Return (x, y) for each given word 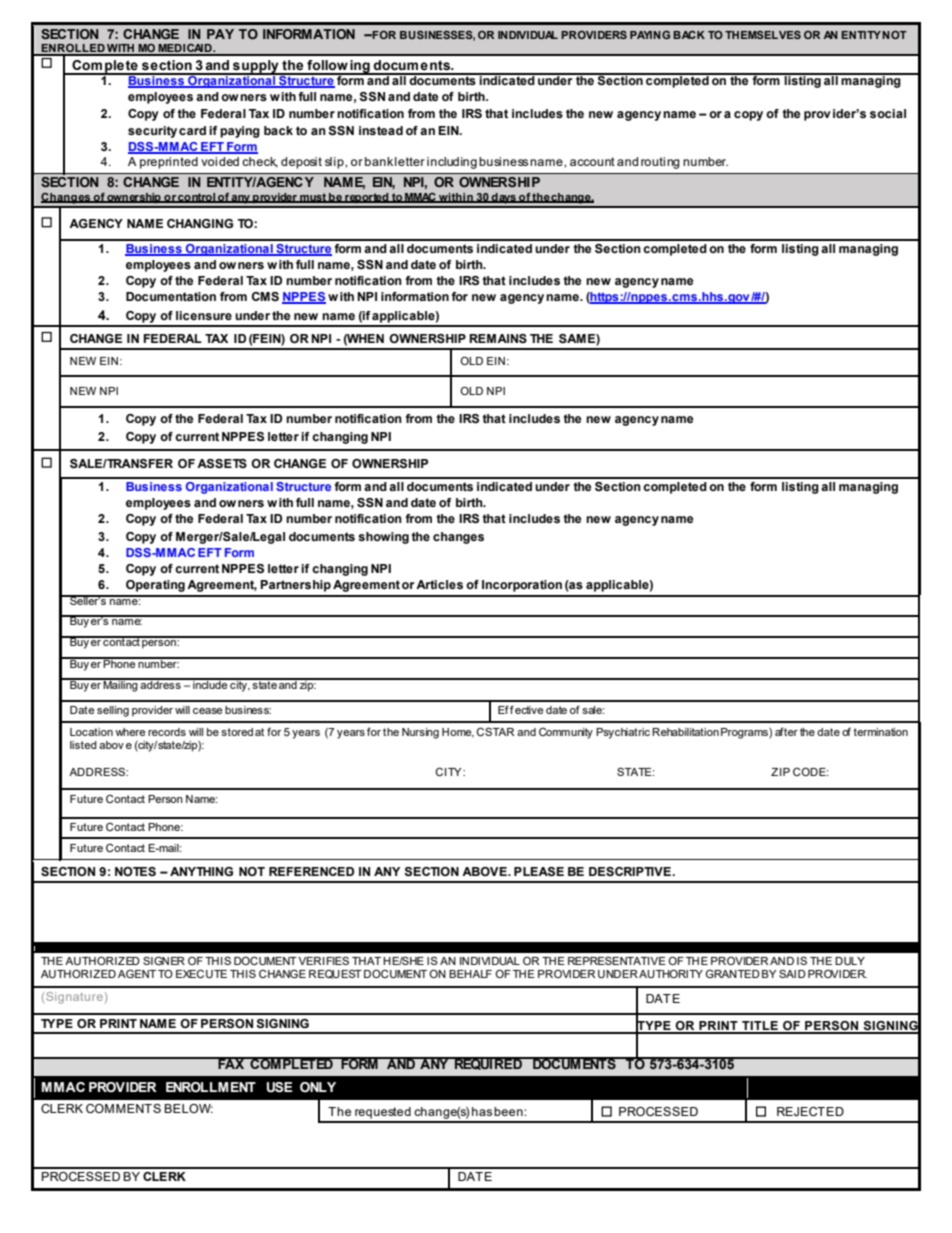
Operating (155, 586)
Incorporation (522, 586)
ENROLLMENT (211, 1087)
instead (381, 130)
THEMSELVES (763, 35)
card (192, 130)
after (786, 731)
